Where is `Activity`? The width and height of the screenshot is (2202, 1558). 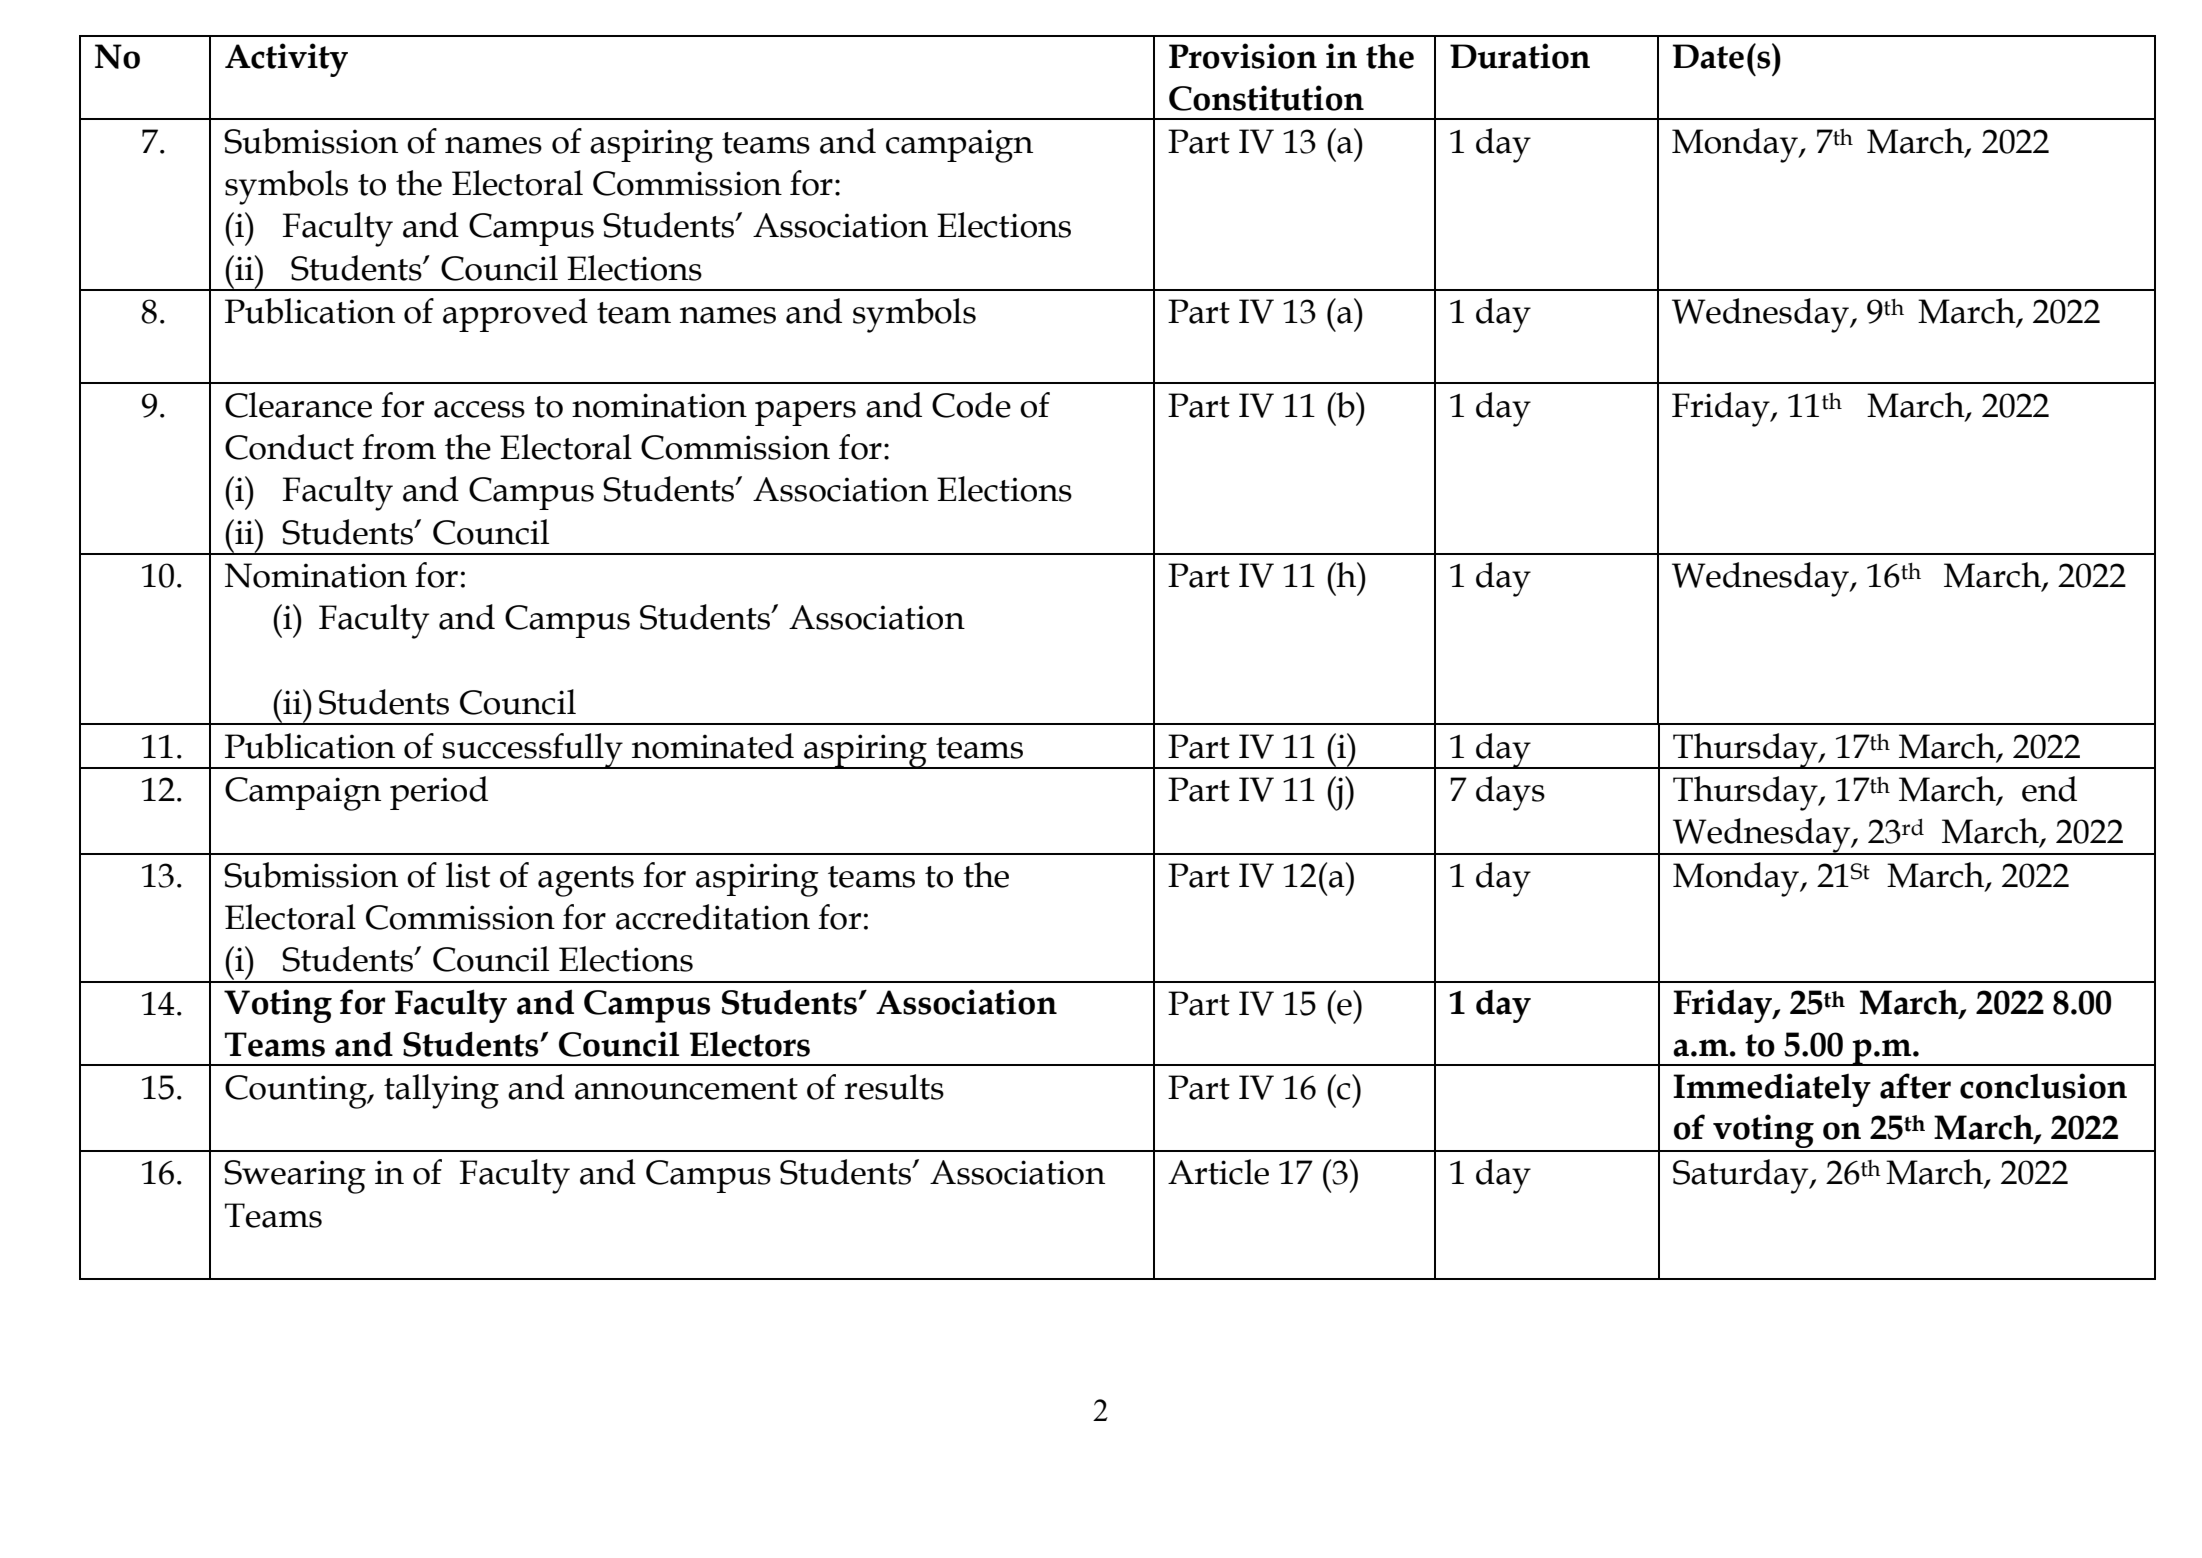 Activity is located at coordinates (286, 60).
